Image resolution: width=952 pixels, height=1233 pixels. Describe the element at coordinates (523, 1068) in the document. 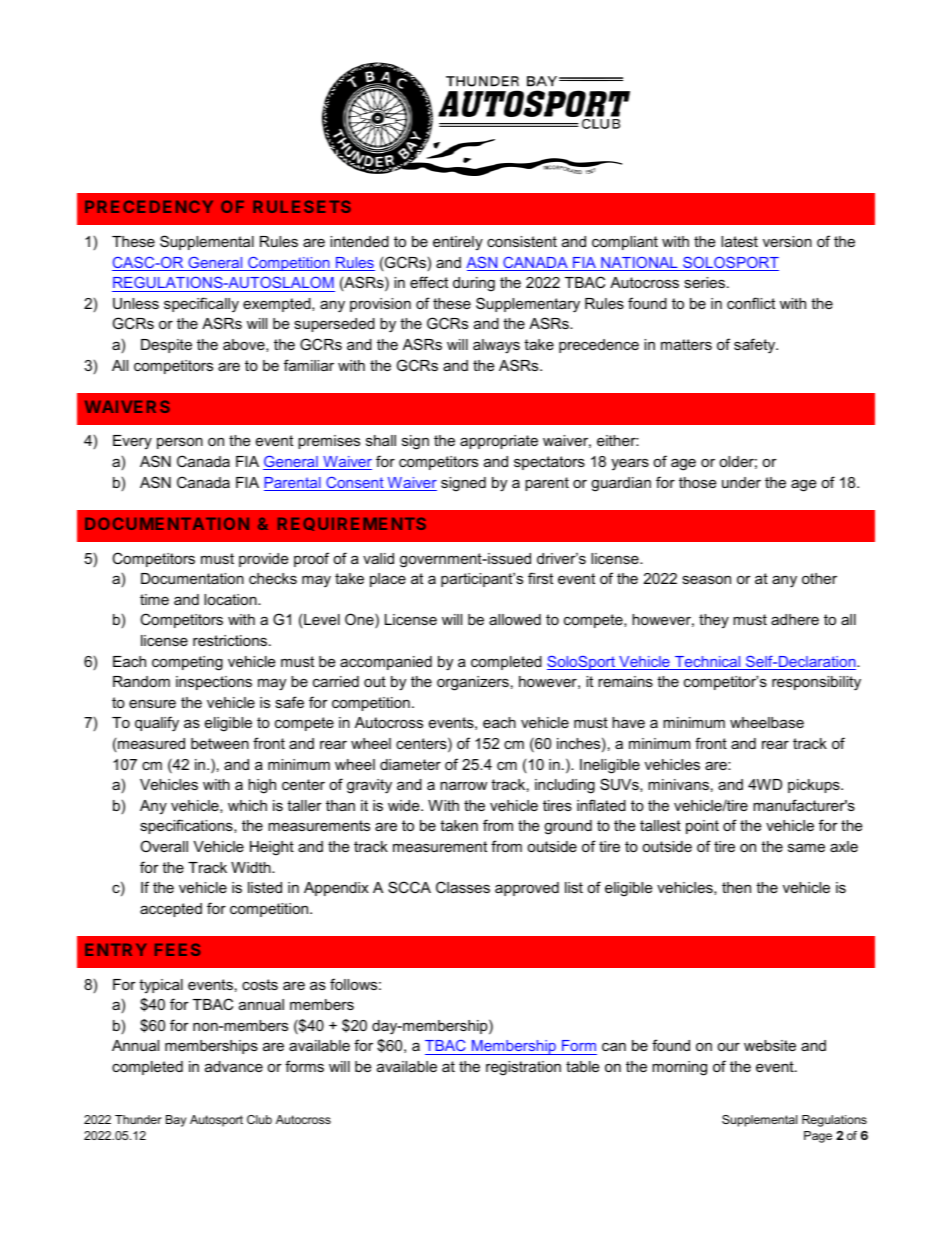

I see `registration` at that location.
